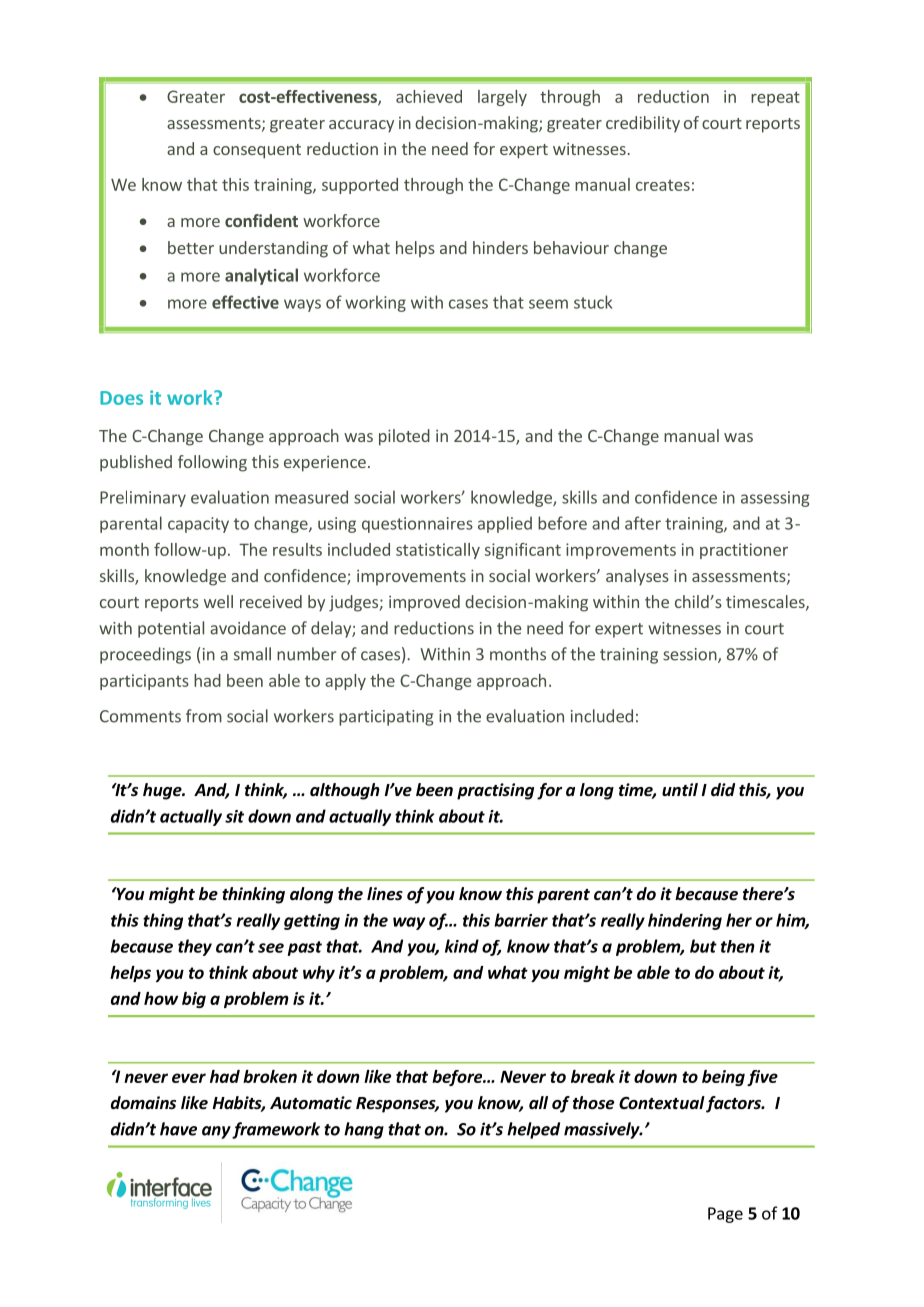  Describe the element at coordinates (429, 96) in the screenshot. I see `achieved` at that location.
